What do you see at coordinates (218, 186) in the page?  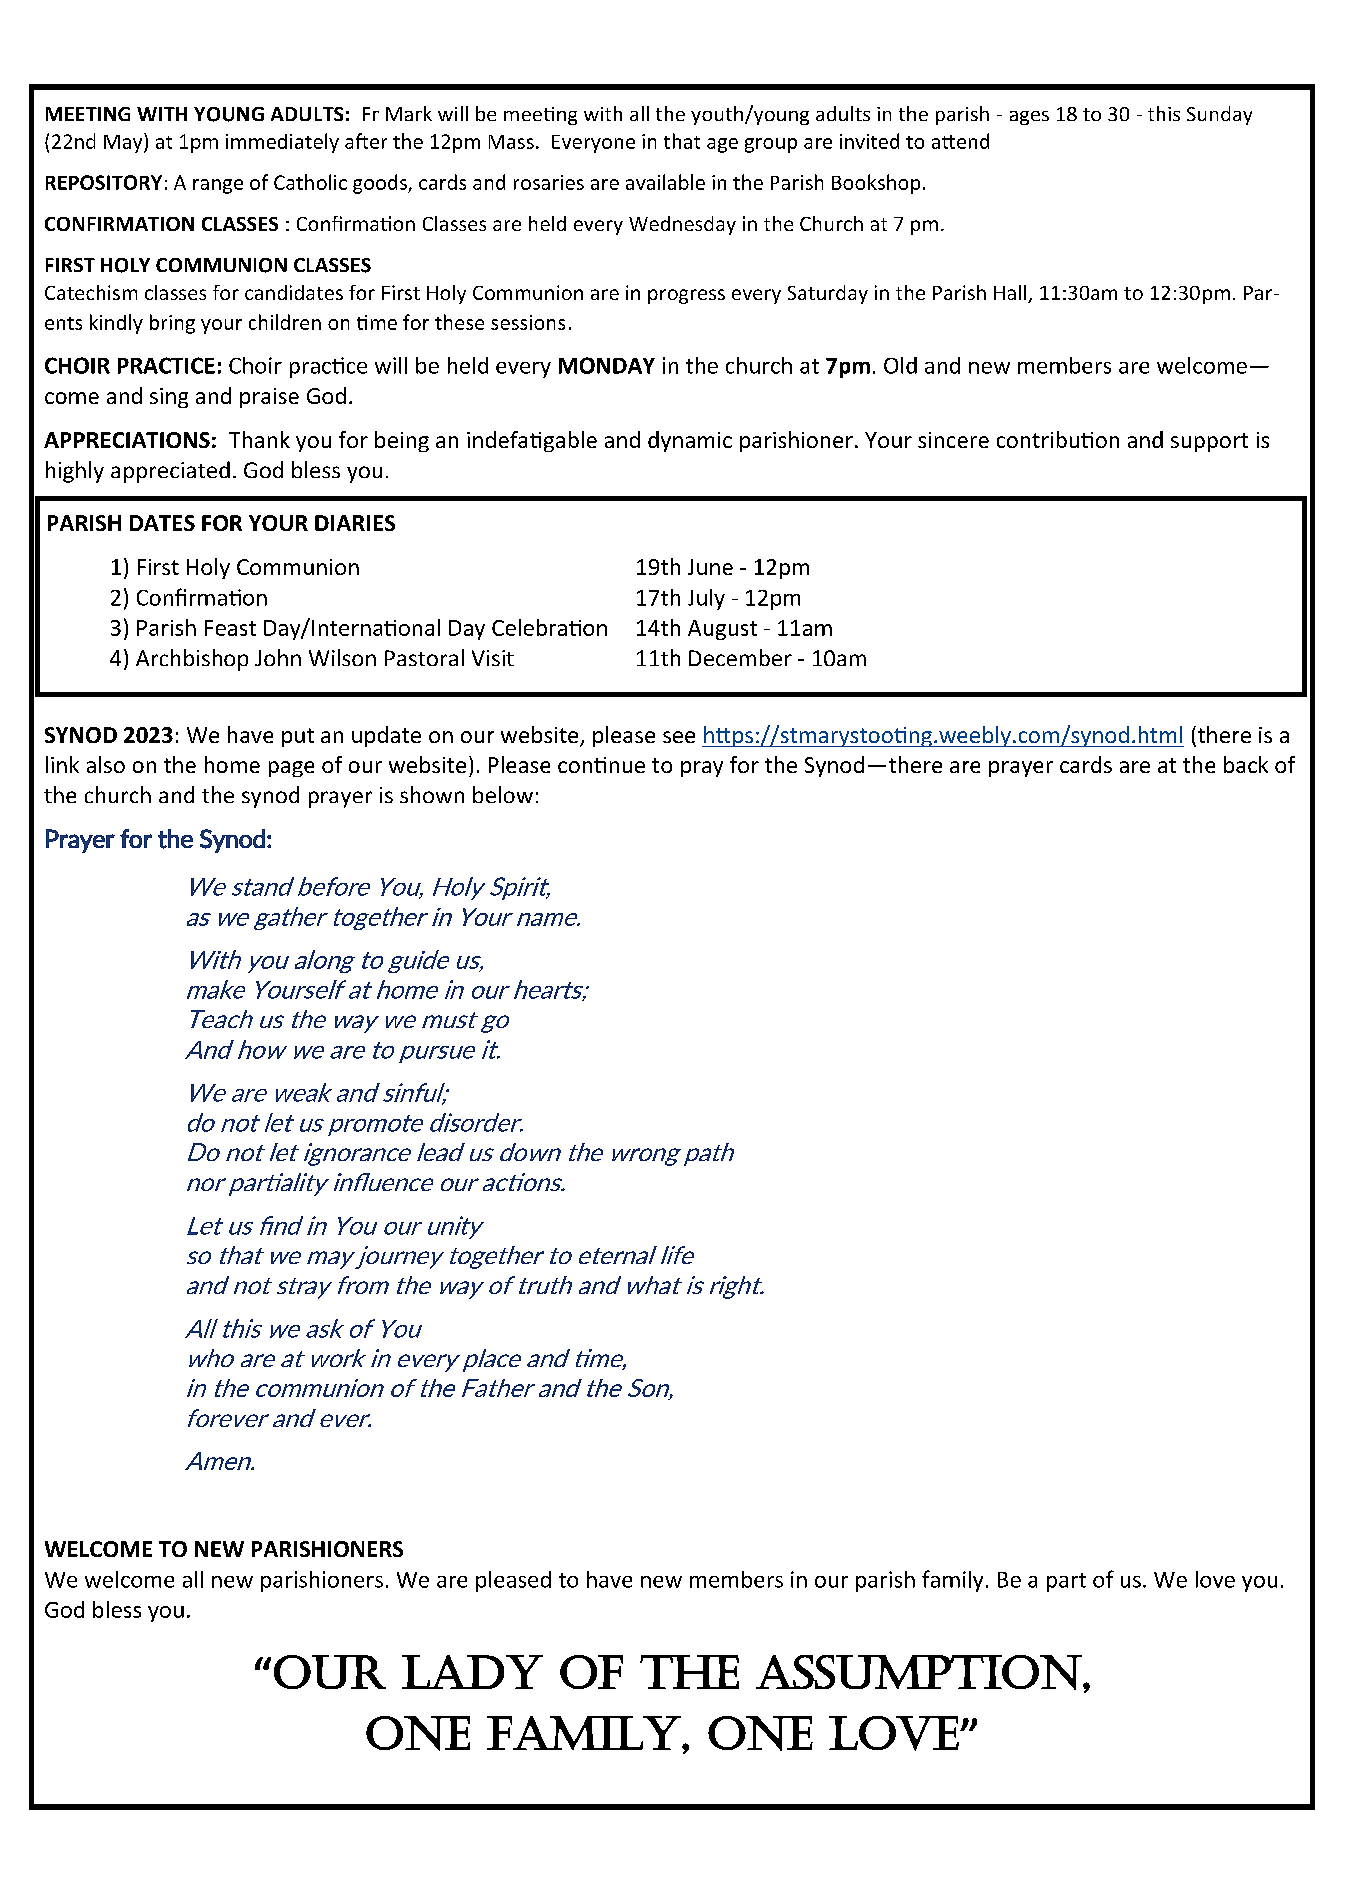 I see `range` at bounding box center [218, 186].
